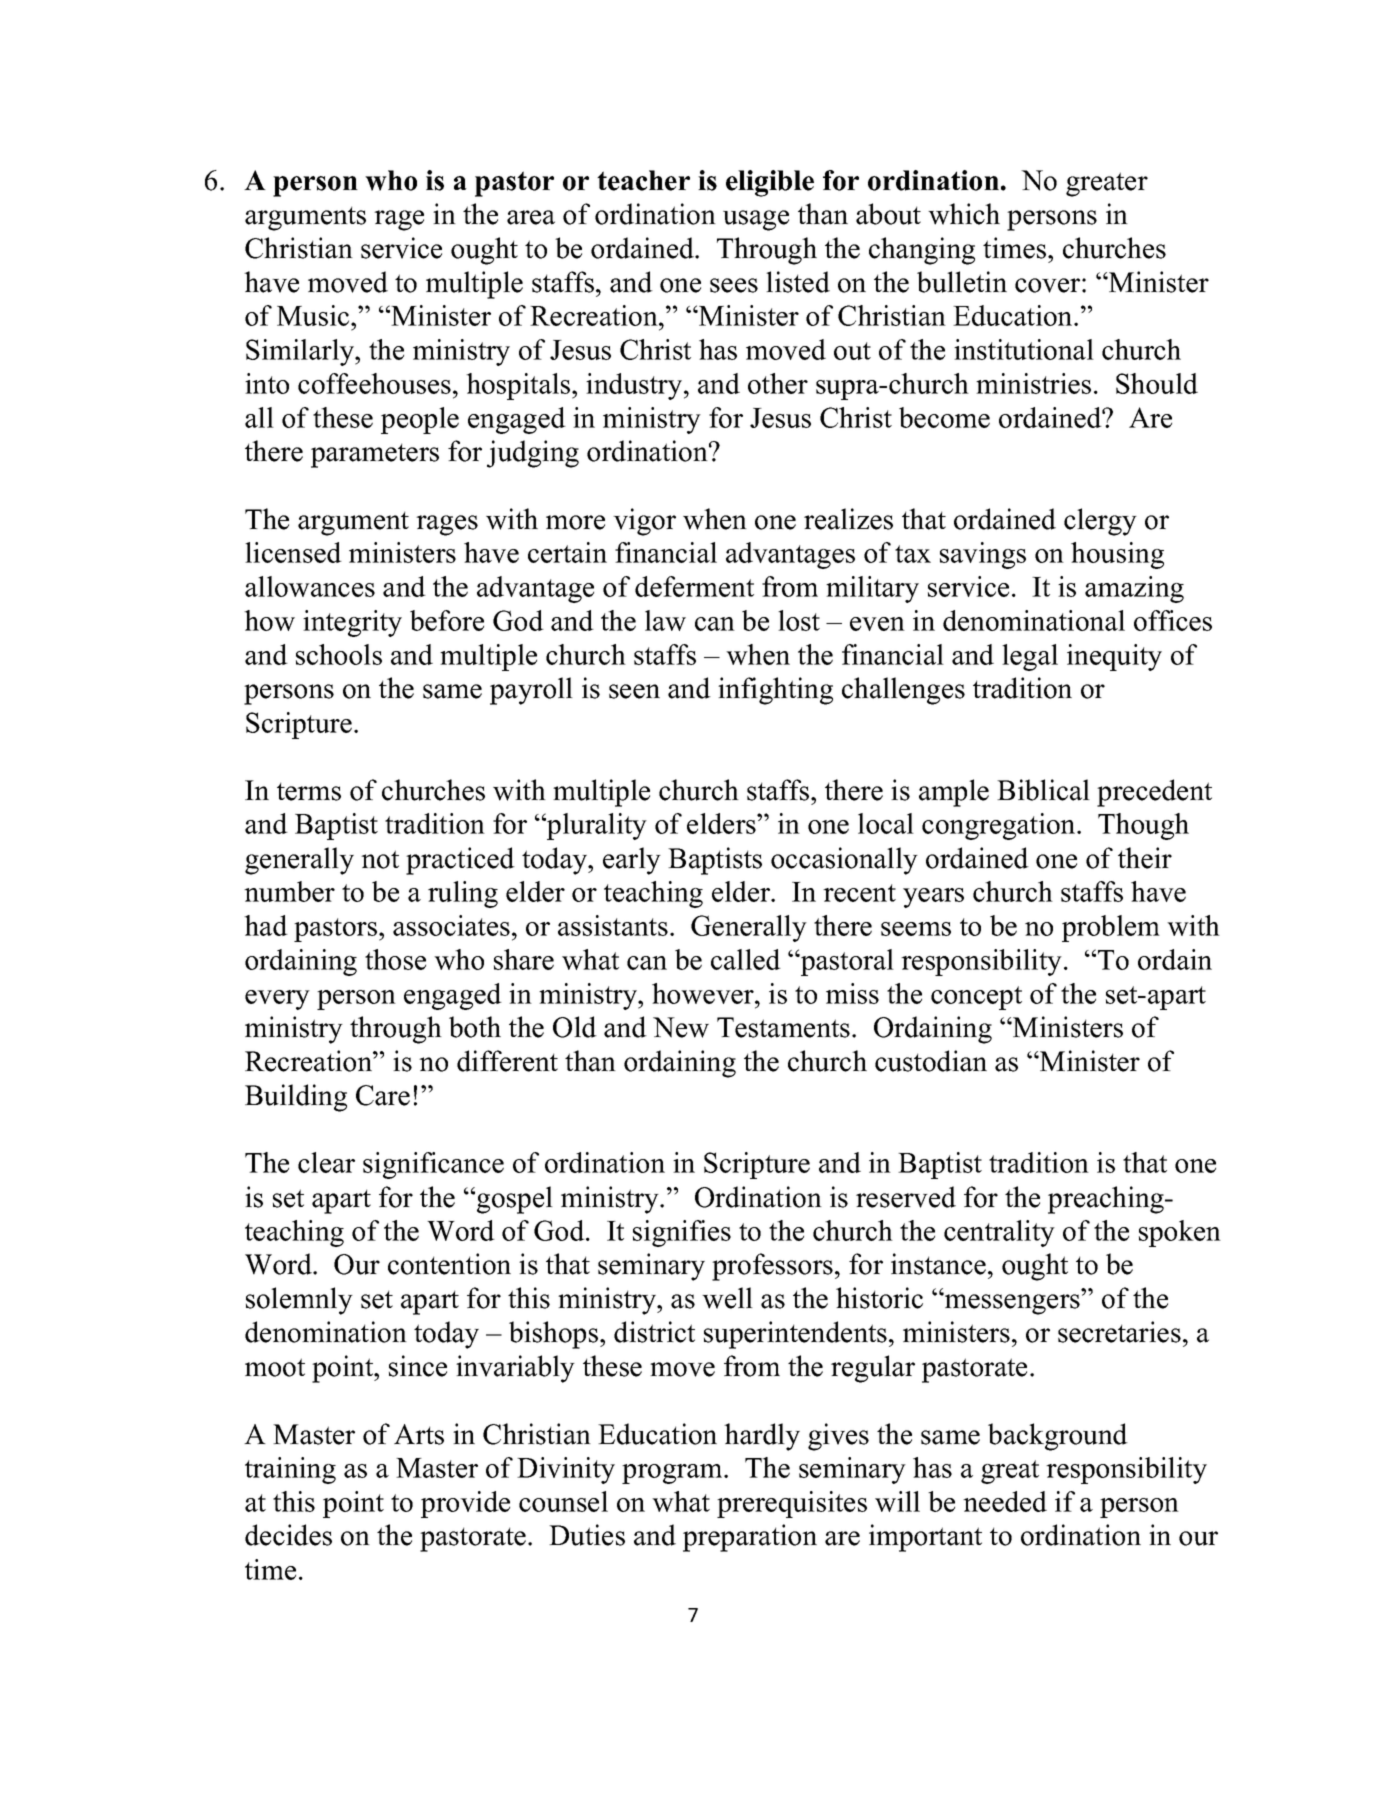  What do you see at coordinates (682, 1233) in the screenshot?
I see `signifies` at bounding box center [682, 1233].
